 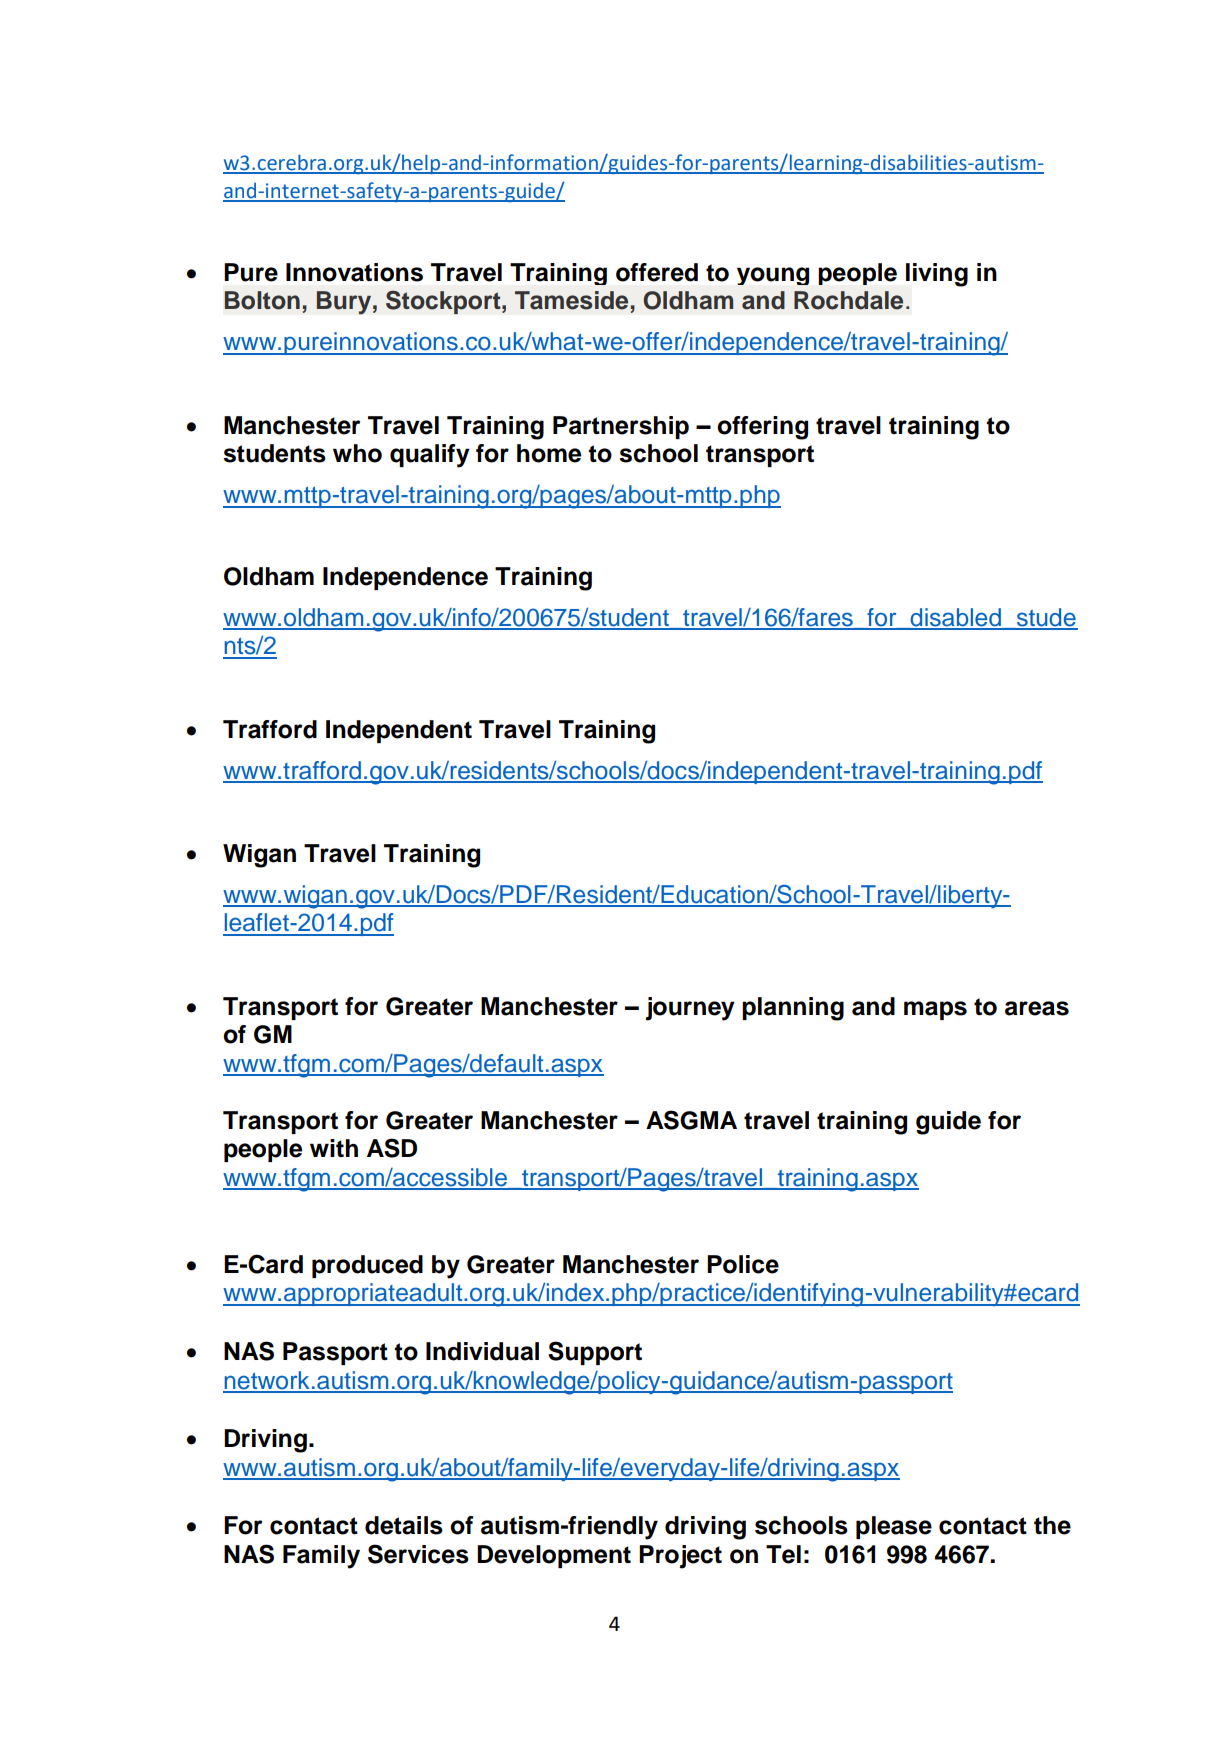 What do you see at coordinates (690, 1009) in the screenshot?
I see `journey` at bounding box center [690, 1009].
